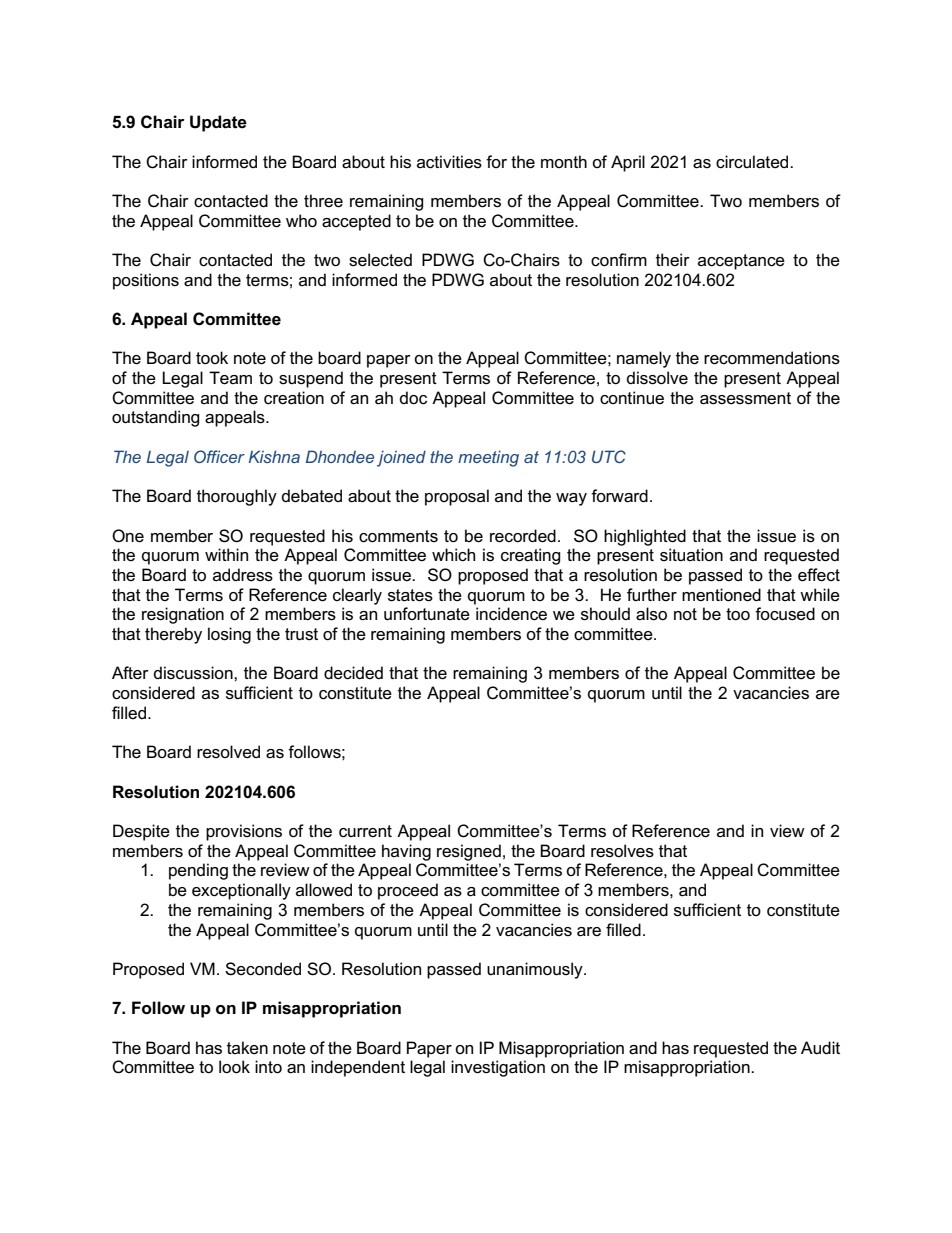  Describe the element at coordinates (183, 615) in the screenshot. I see `resignation` at that location.
